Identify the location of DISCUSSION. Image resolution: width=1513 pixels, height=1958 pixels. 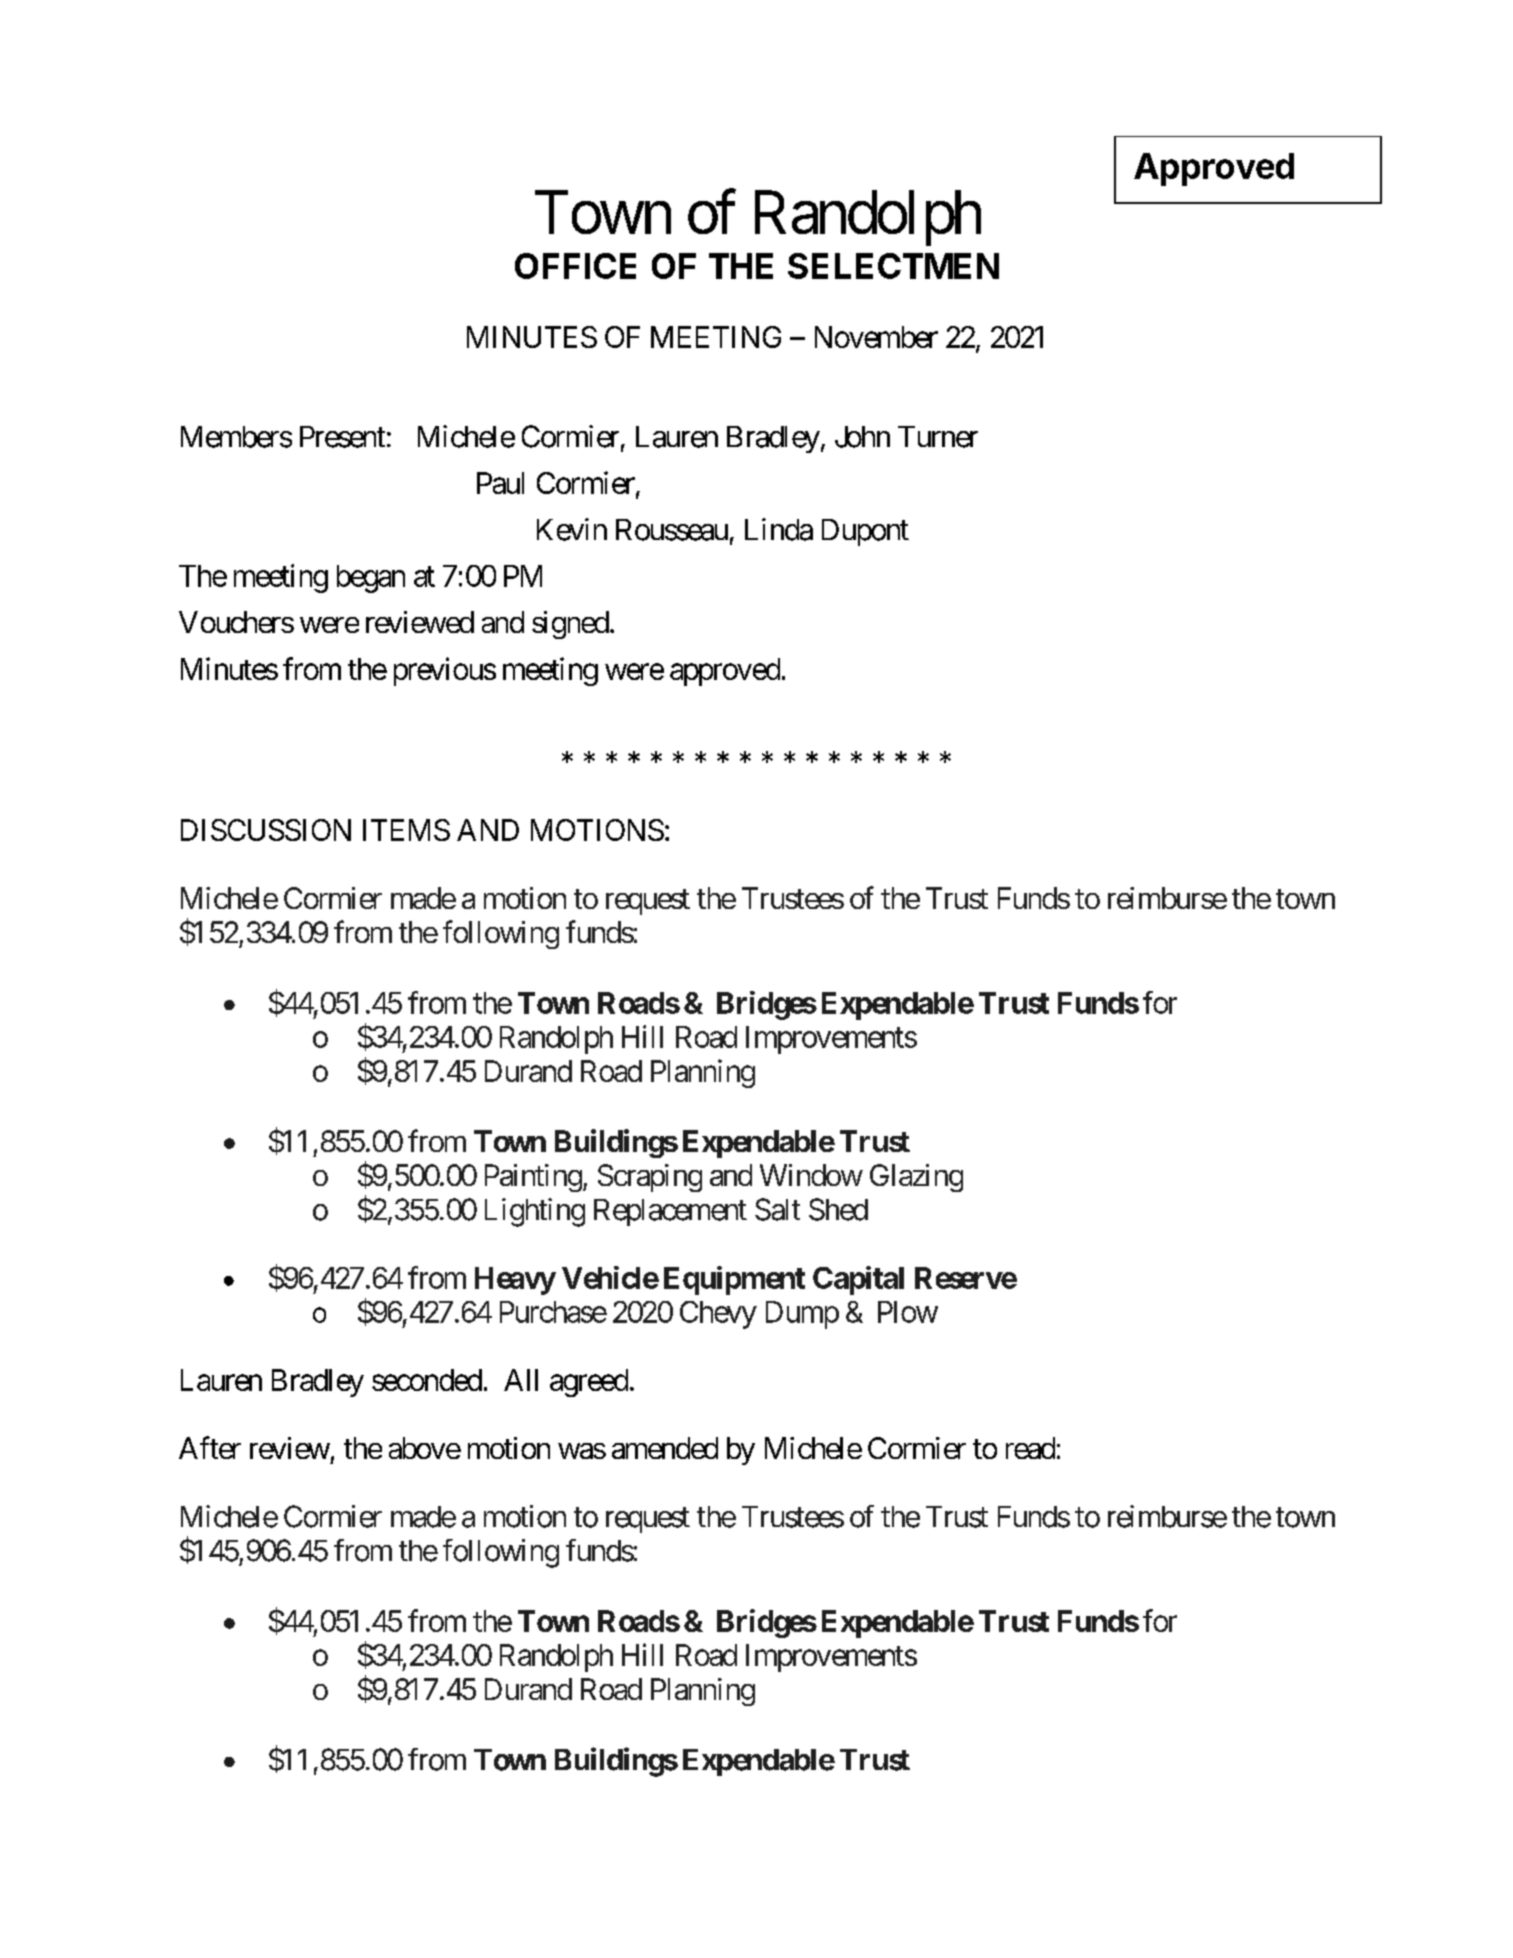
(266, 830).
